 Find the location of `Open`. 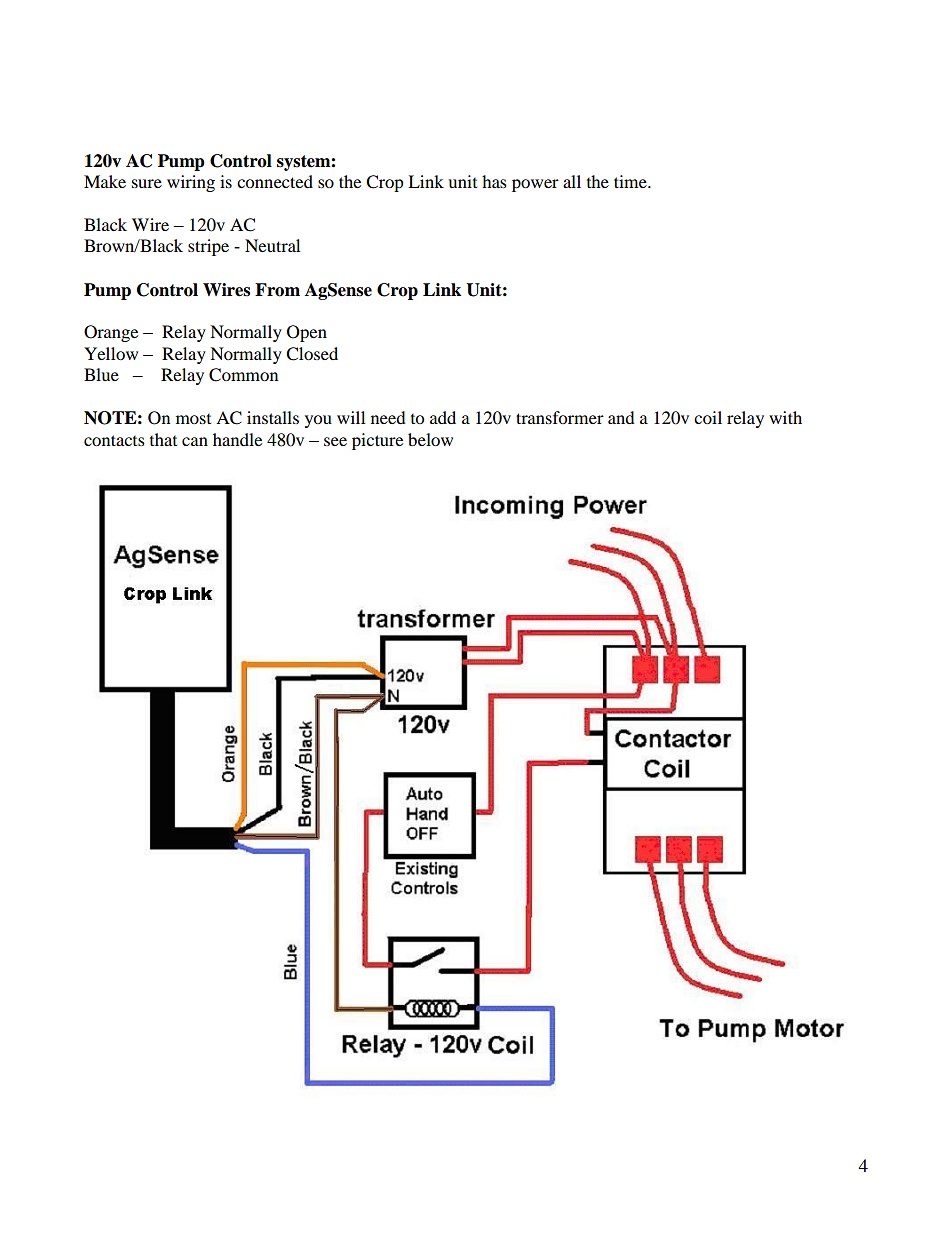

Open is located at coordinates (307, 333).
